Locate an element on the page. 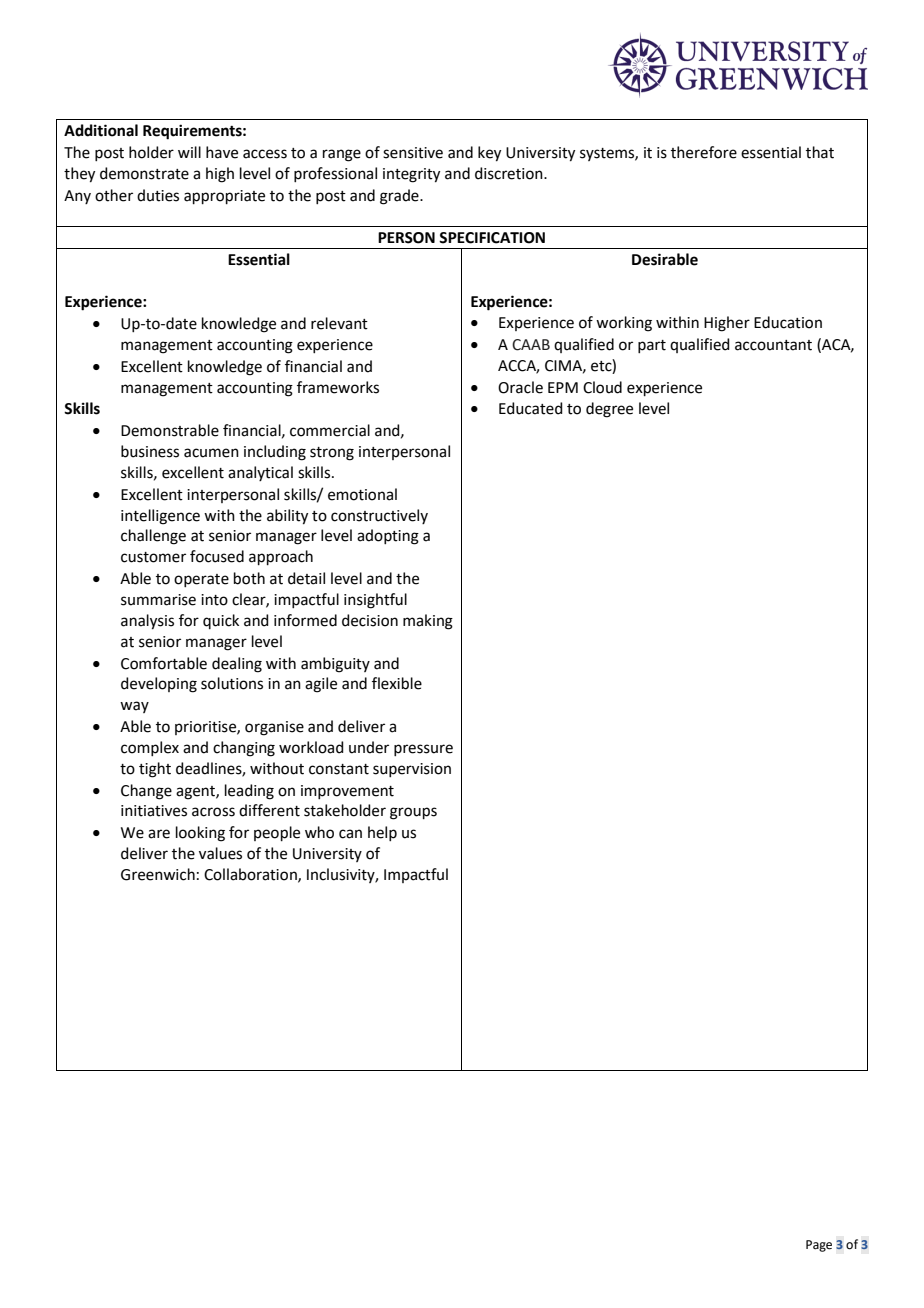 The image size is (924, 1308). accountant is located at coordinates (773, 345).
